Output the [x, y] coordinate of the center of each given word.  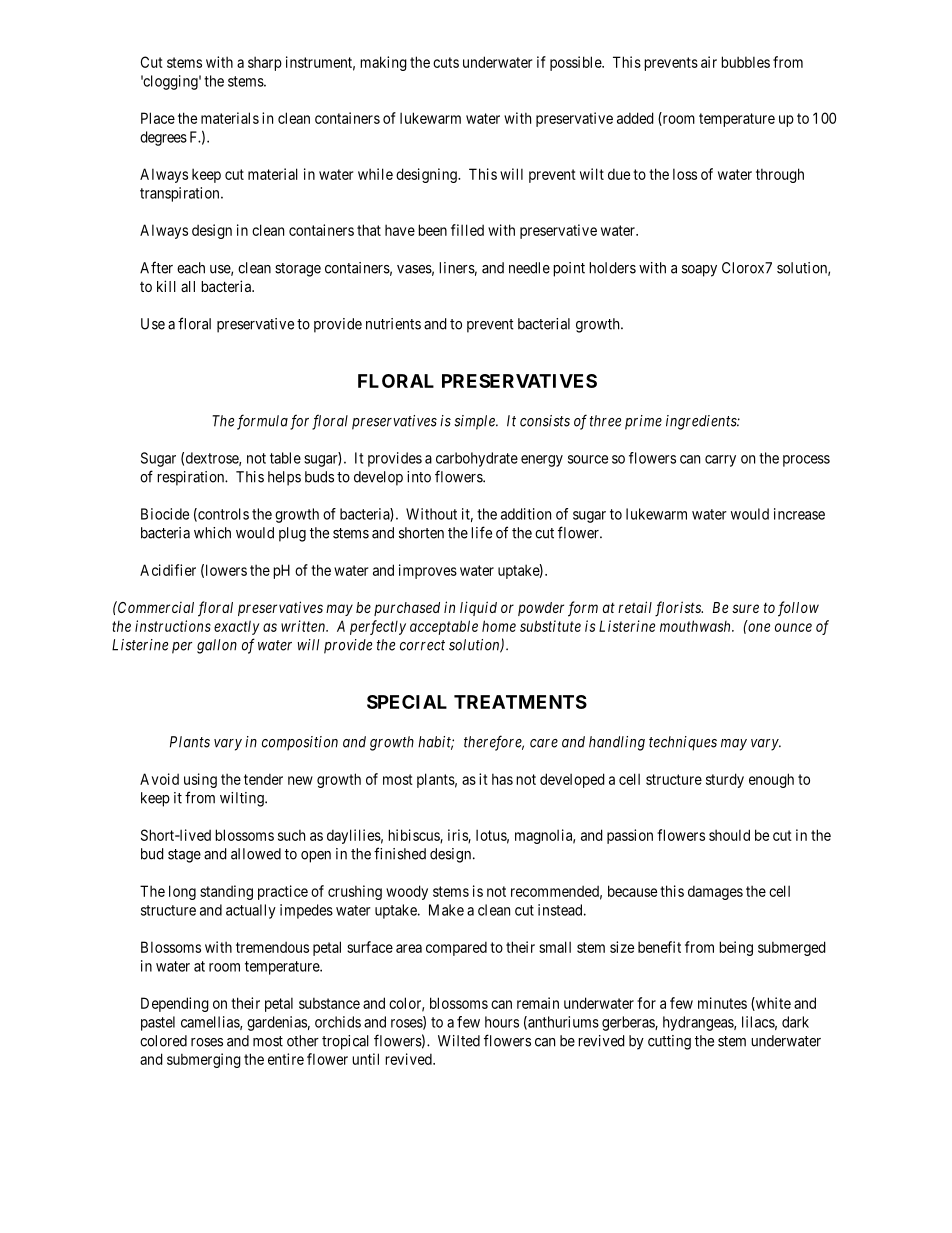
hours [502, 1022]
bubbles [745, 62]
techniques [683, 743]
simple [475, 422]
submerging [204, 1060]
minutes [722, 1003]
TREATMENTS [520, 702]
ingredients [702, 422]
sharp [265, 63]
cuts [446, 62]
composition [300, 743]
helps [284, 478]
